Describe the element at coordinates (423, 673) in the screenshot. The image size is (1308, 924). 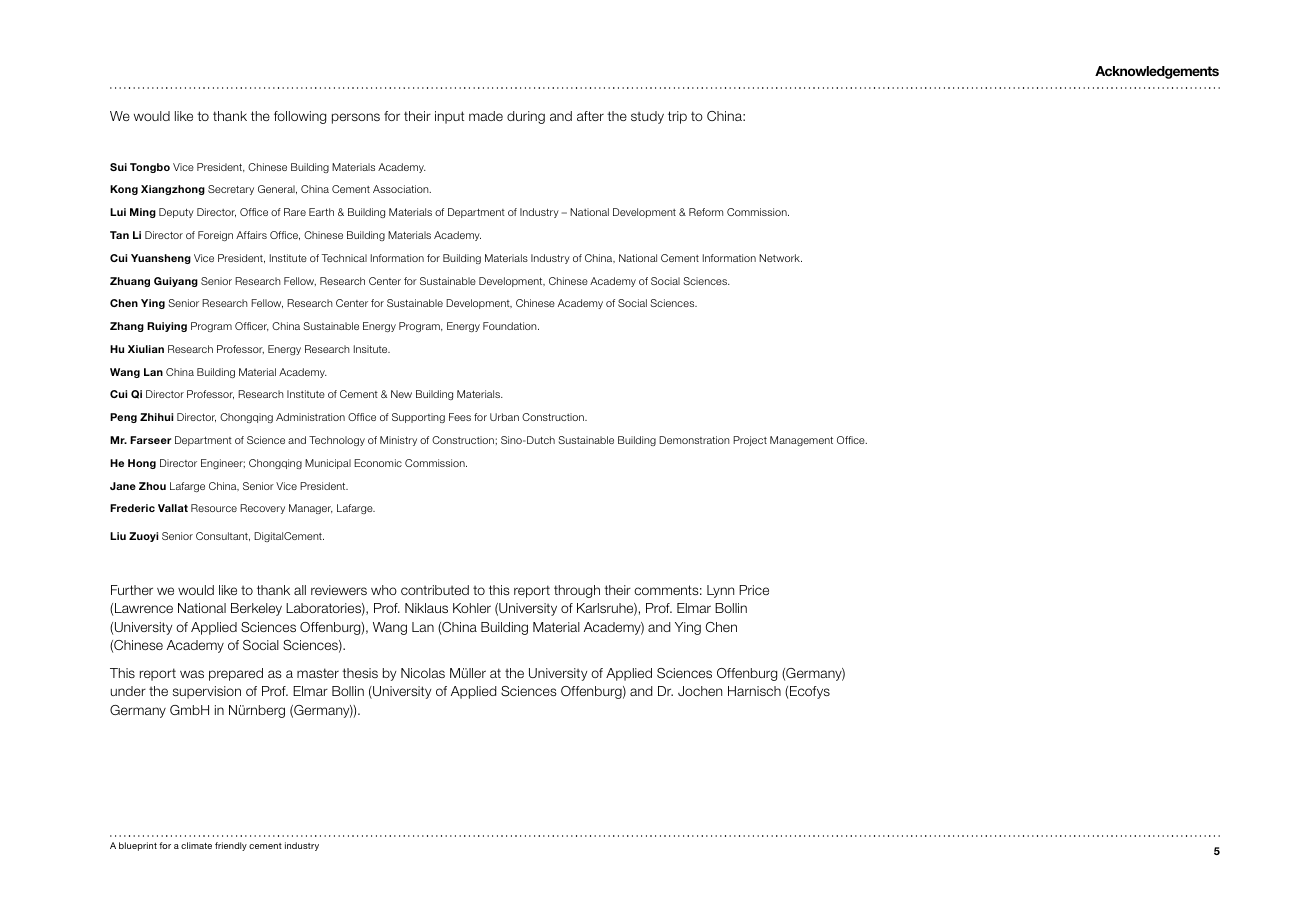
I see `Nicolas` at that location.
